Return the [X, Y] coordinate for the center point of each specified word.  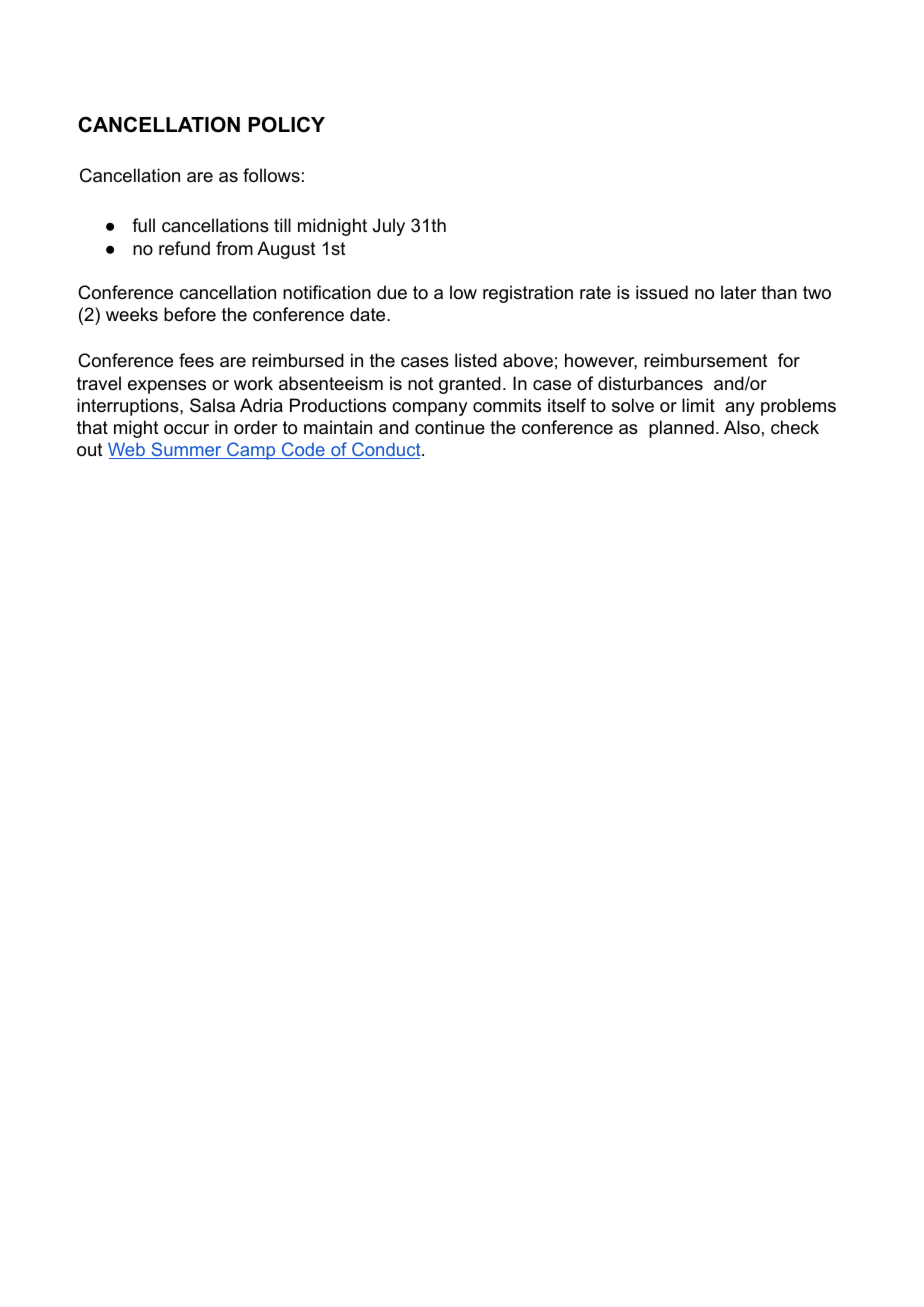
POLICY [286, 124]
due [392, 292]
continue [450, 427]
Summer [186, 450]
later [738, 292]
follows [271, 175]
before [190, 314]
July [389, 227]
